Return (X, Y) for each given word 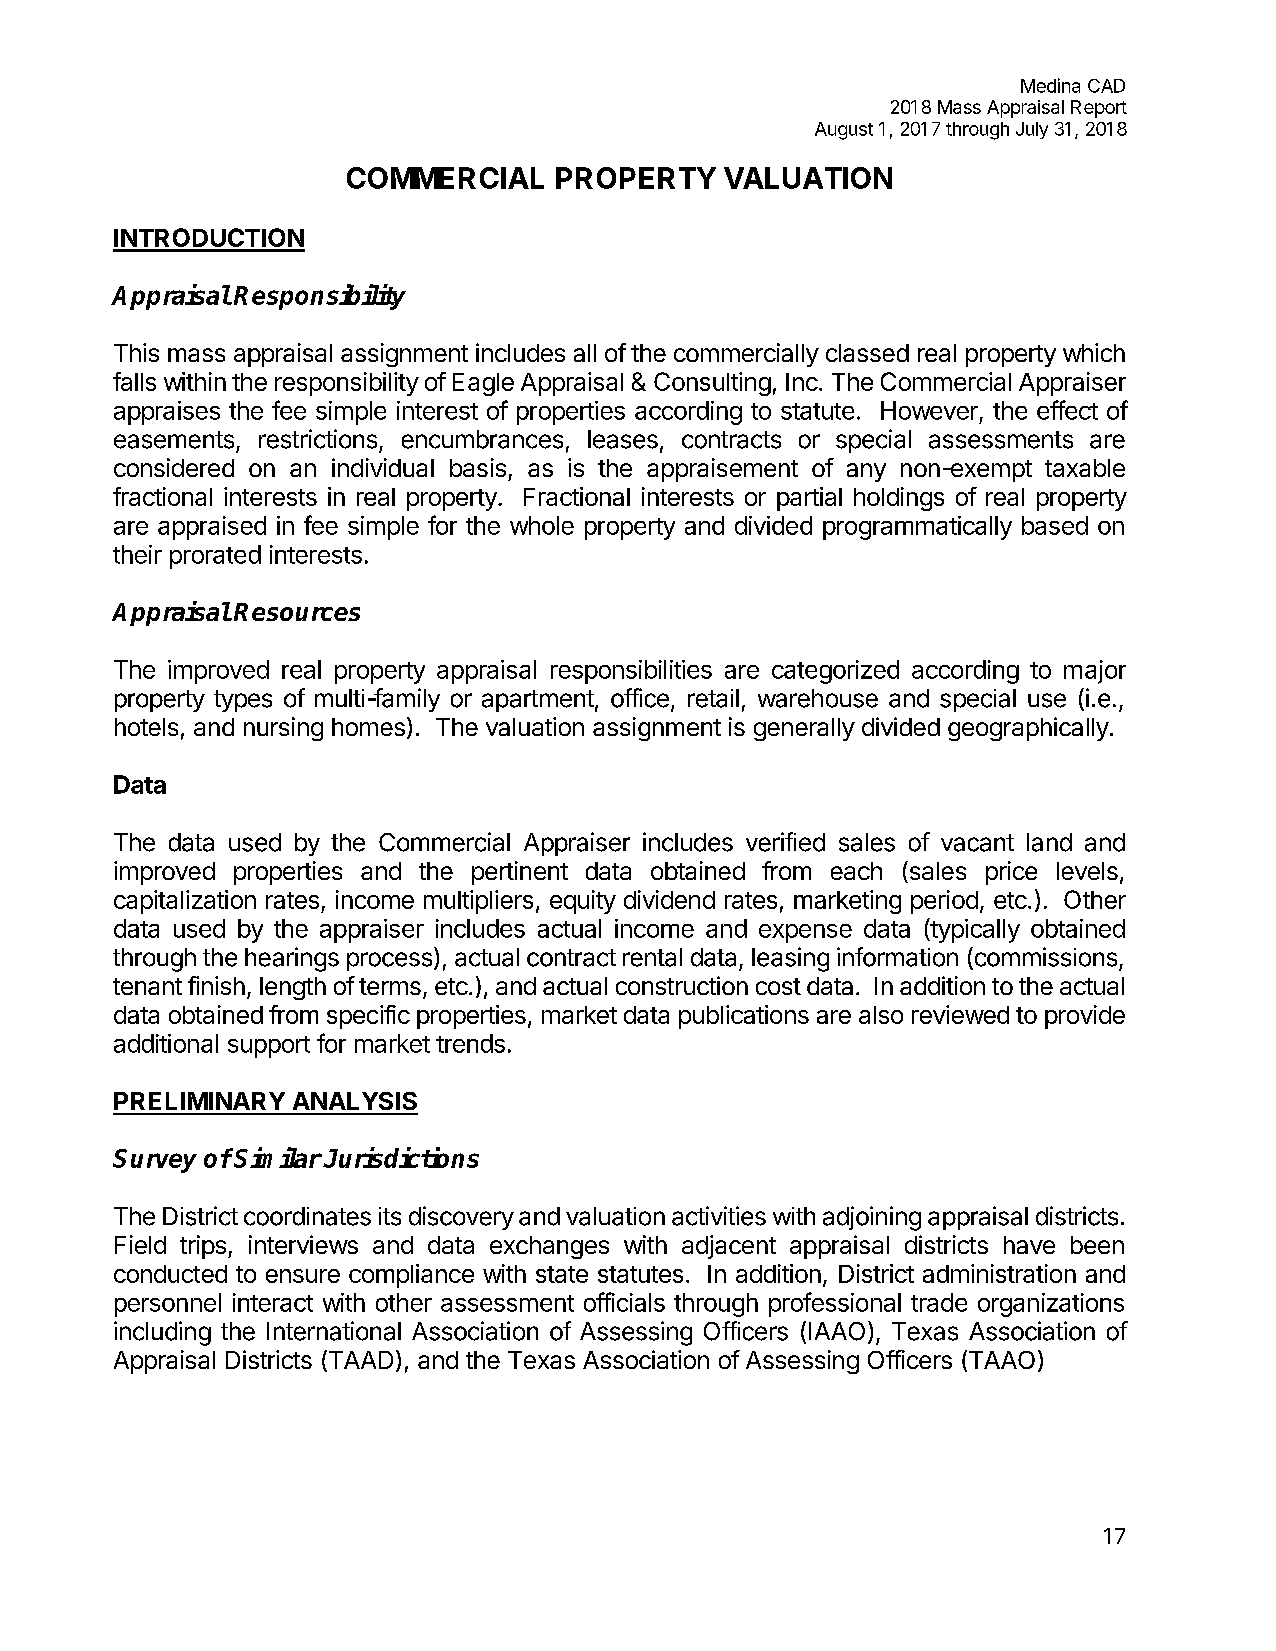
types (243, 701)
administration (999, 1273)
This (136, 352)
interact (273, 1302)
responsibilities (631, 672)
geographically (1028, 729)
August (844, 131)
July (1032, 130)
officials (624, 1302)
